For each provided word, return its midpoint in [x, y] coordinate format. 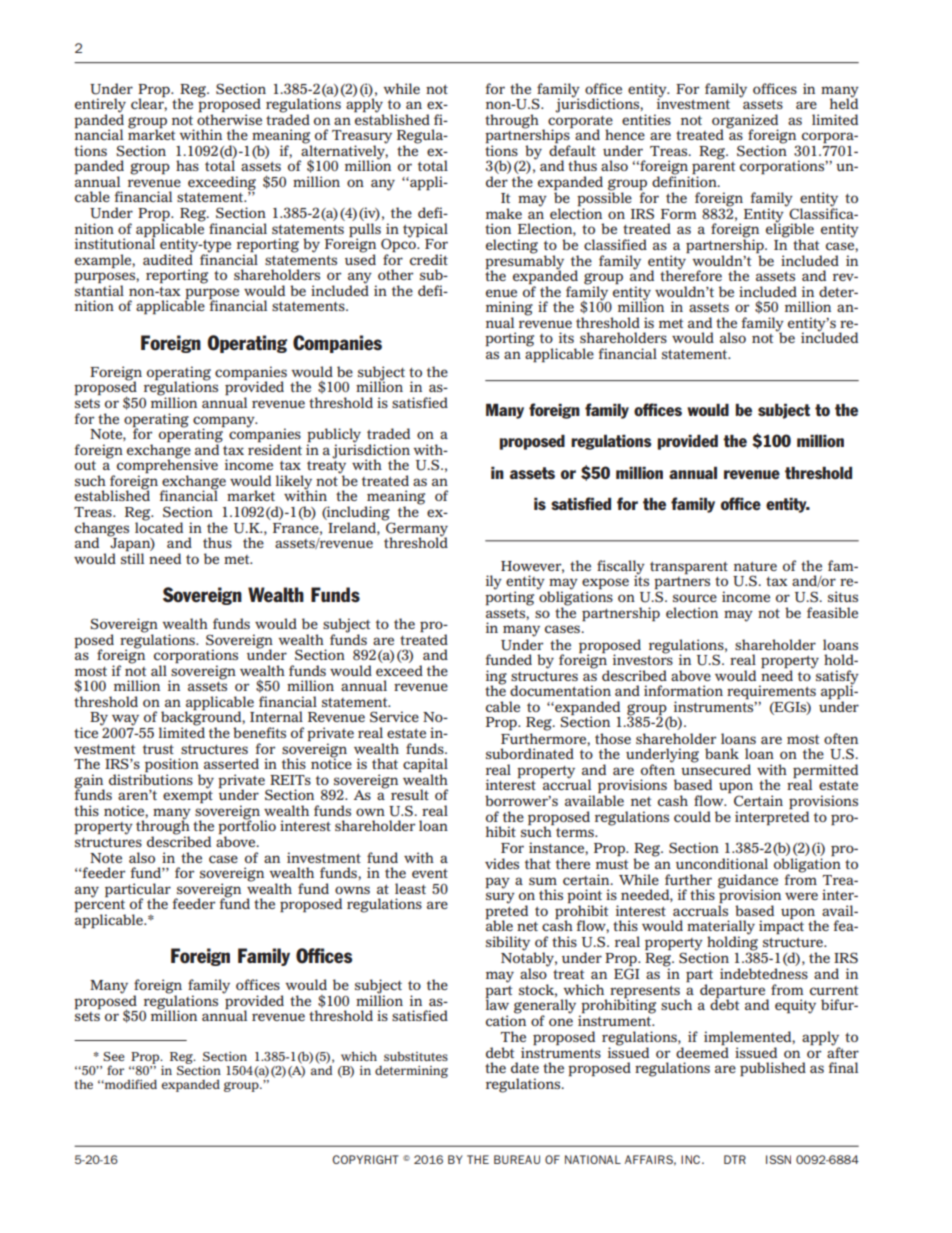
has [187, 165]
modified [130, 1084]
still [132, 557]
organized [745, 122]
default [572, 149]
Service [394, 716]
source [695, 598]
